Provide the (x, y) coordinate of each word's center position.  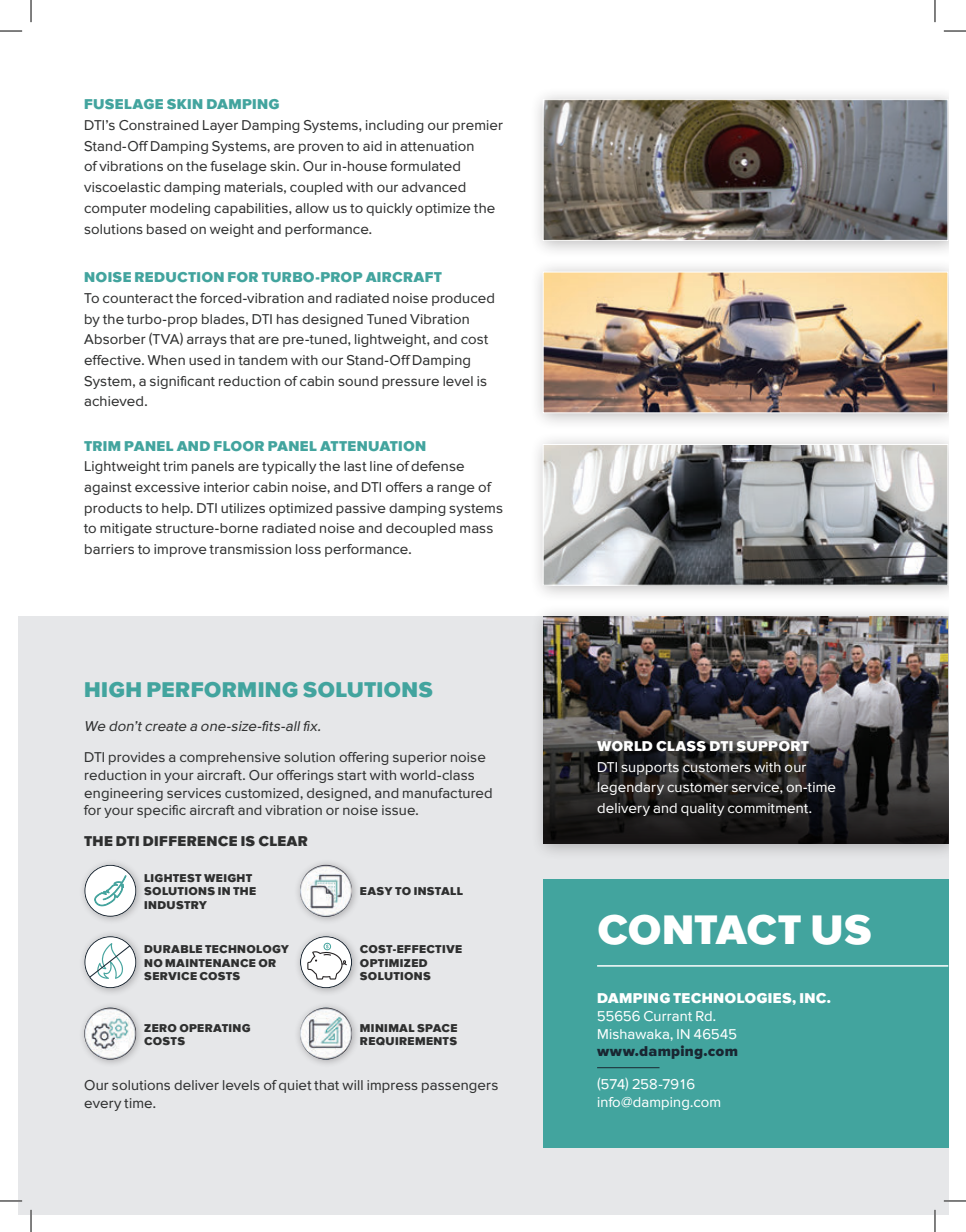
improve (180, 550)
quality (703, 809)
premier (478, 126)
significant (182, 382)
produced (463, 299)
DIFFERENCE (190, 841)
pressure (410, 383)
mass (476, 529)
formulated (425, 166)
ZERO (160, 1028)
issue (399, 810)
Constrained (159, 125)
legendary (631, 788)
